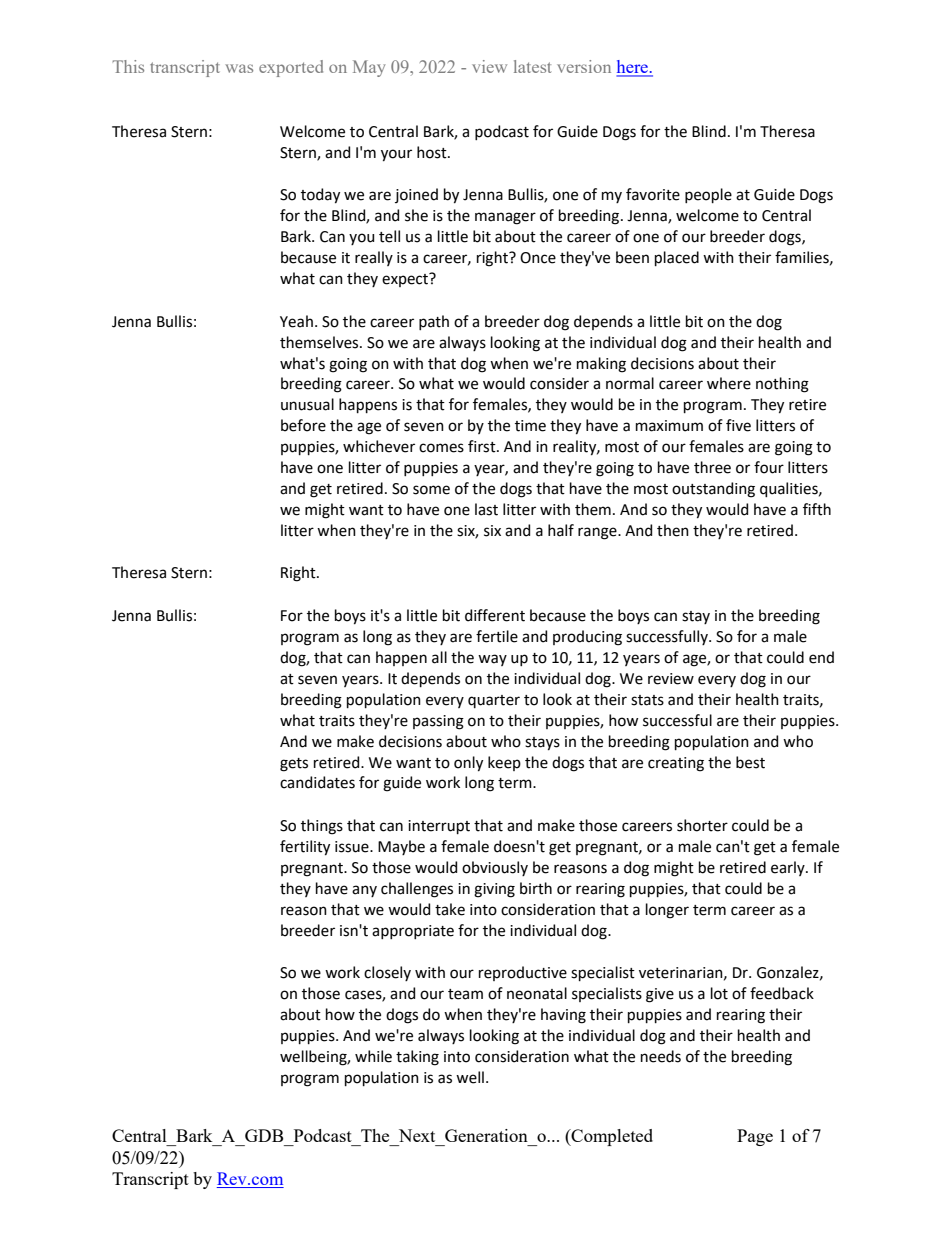  Describe the element at coordinates (373, 1056) in the screenshot. I see `while` at that location.
